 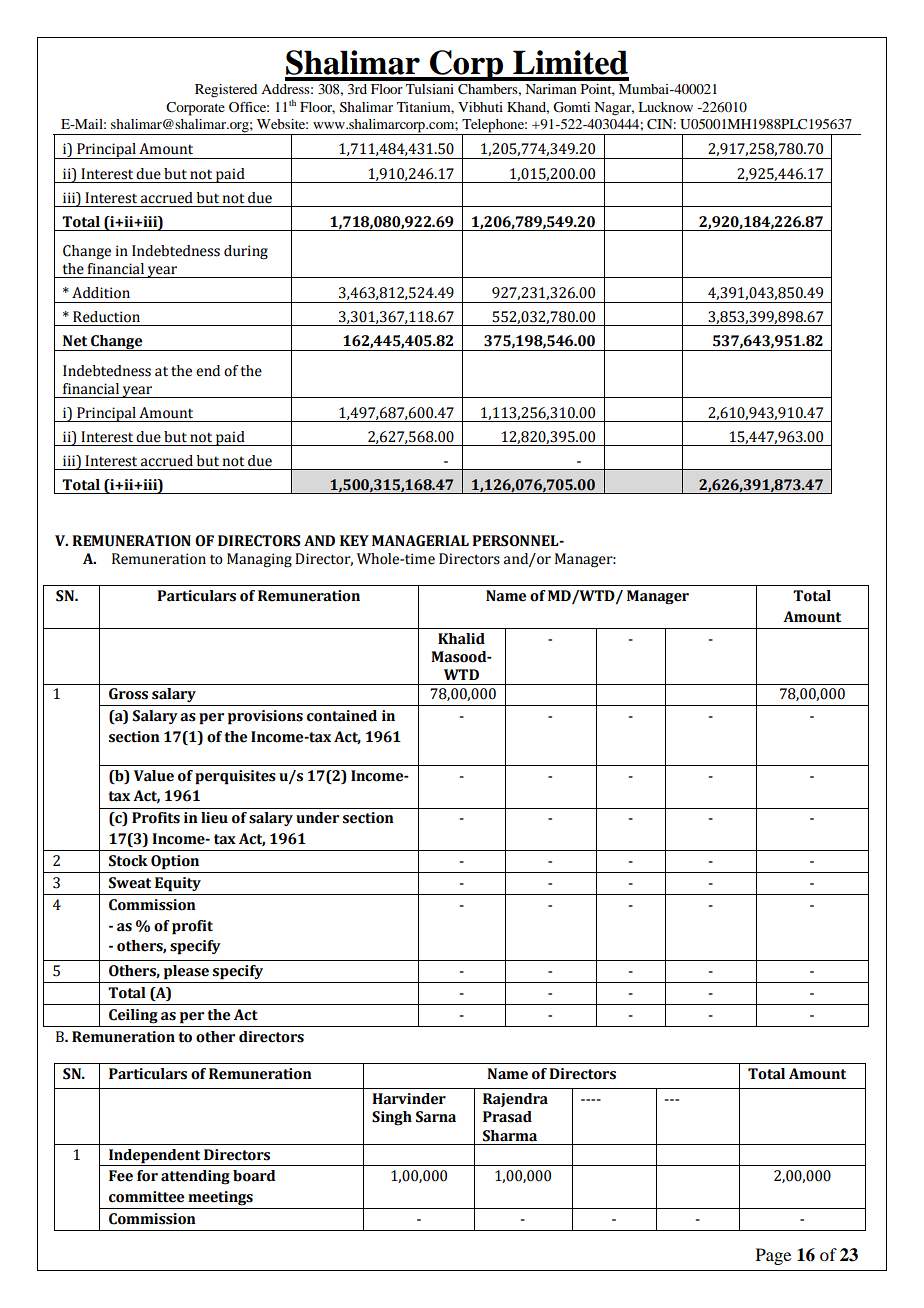 I want to click on Registered, so click(x=226, y=91).
